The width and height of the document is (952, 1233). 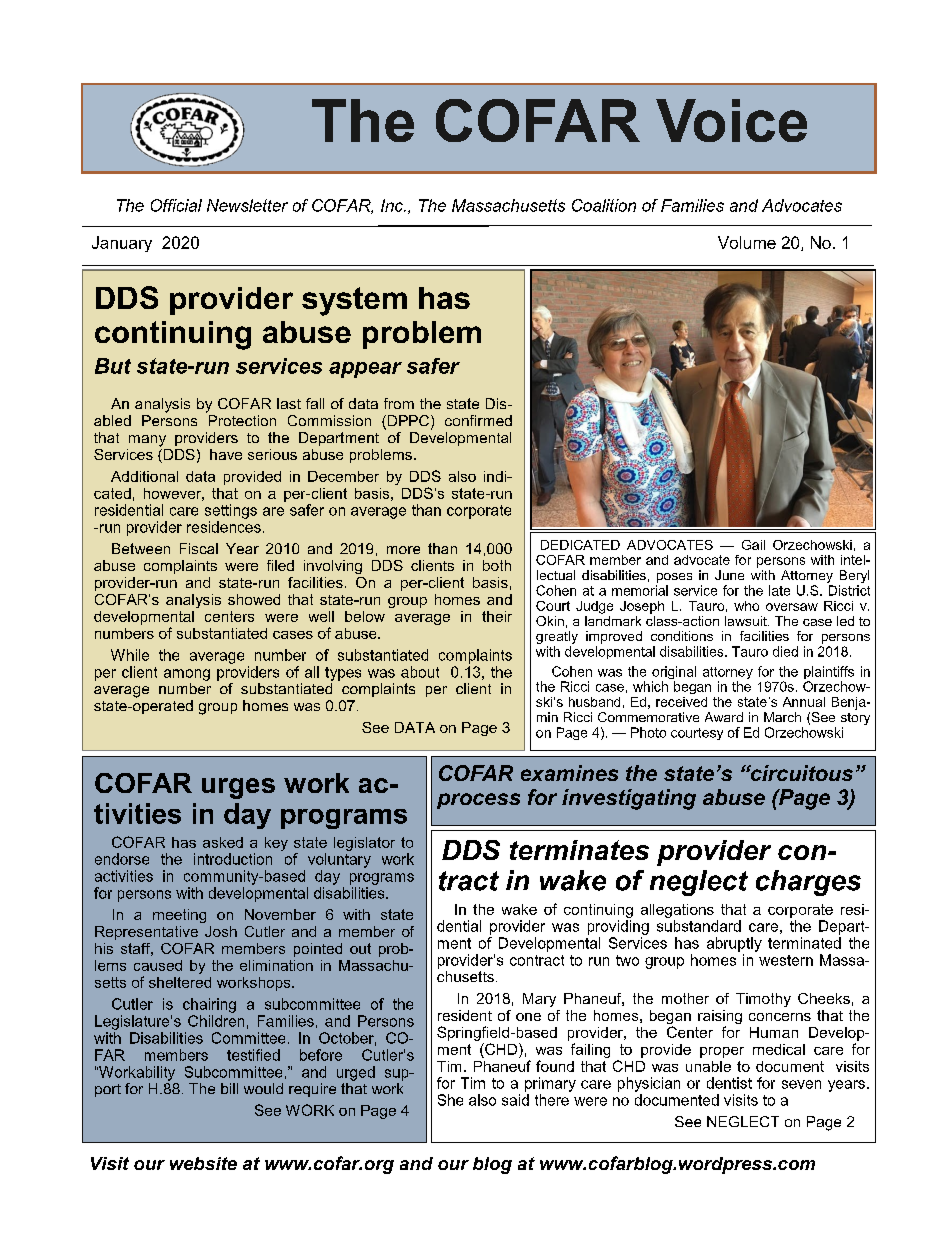 I want to click on Inc, so click(x=393, y=205).
